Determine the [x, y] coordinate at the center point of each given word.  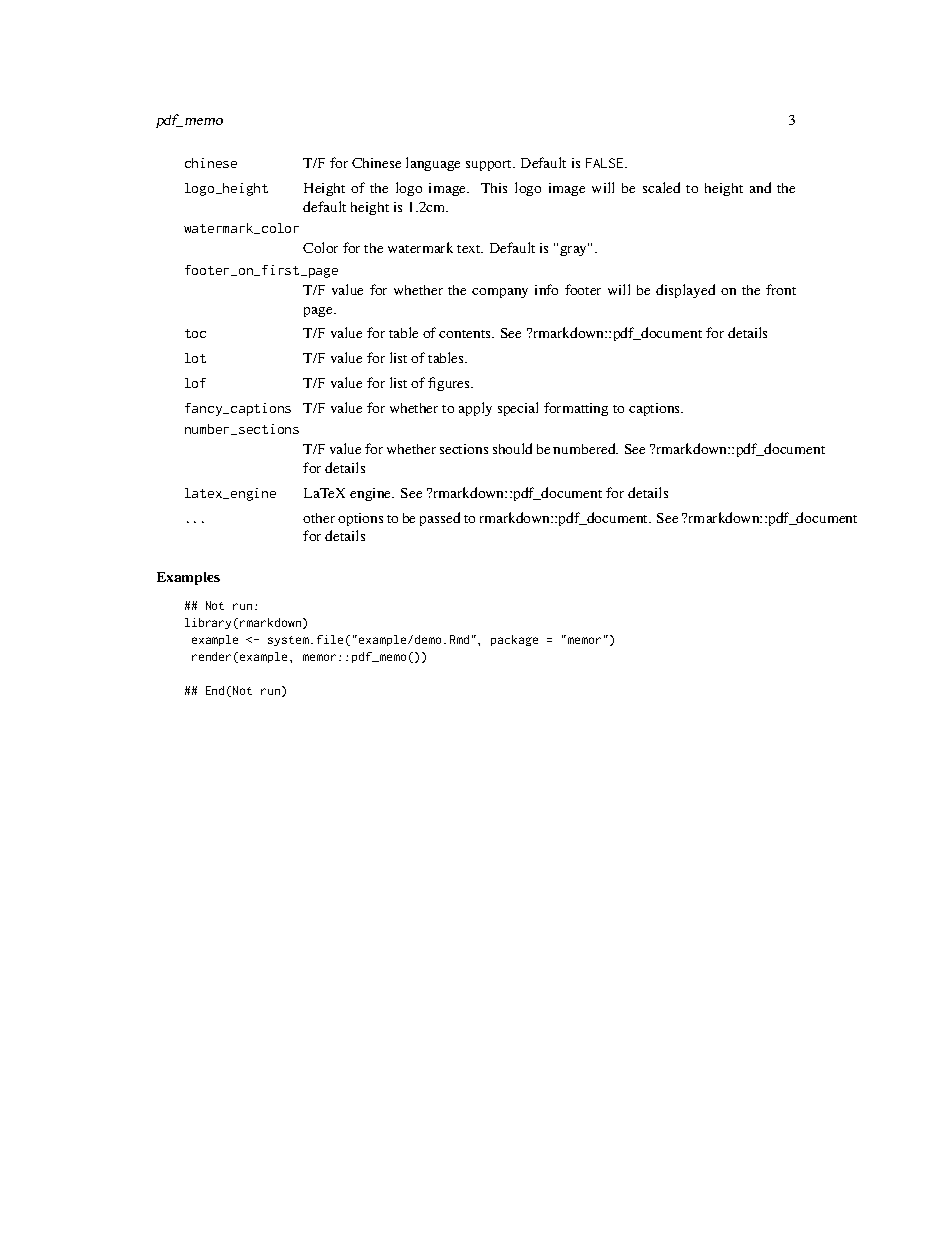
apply [475, 409]
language [433, 164]
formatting [576, 409]
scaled [661, 187]
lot [195, 358]
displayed [685, 291]
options [360, 519]
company [500, 293]
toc [195, 333]
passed [440, 519]
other [319, 518]
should [512, 448]
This [494, 188]
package [514, 640]
